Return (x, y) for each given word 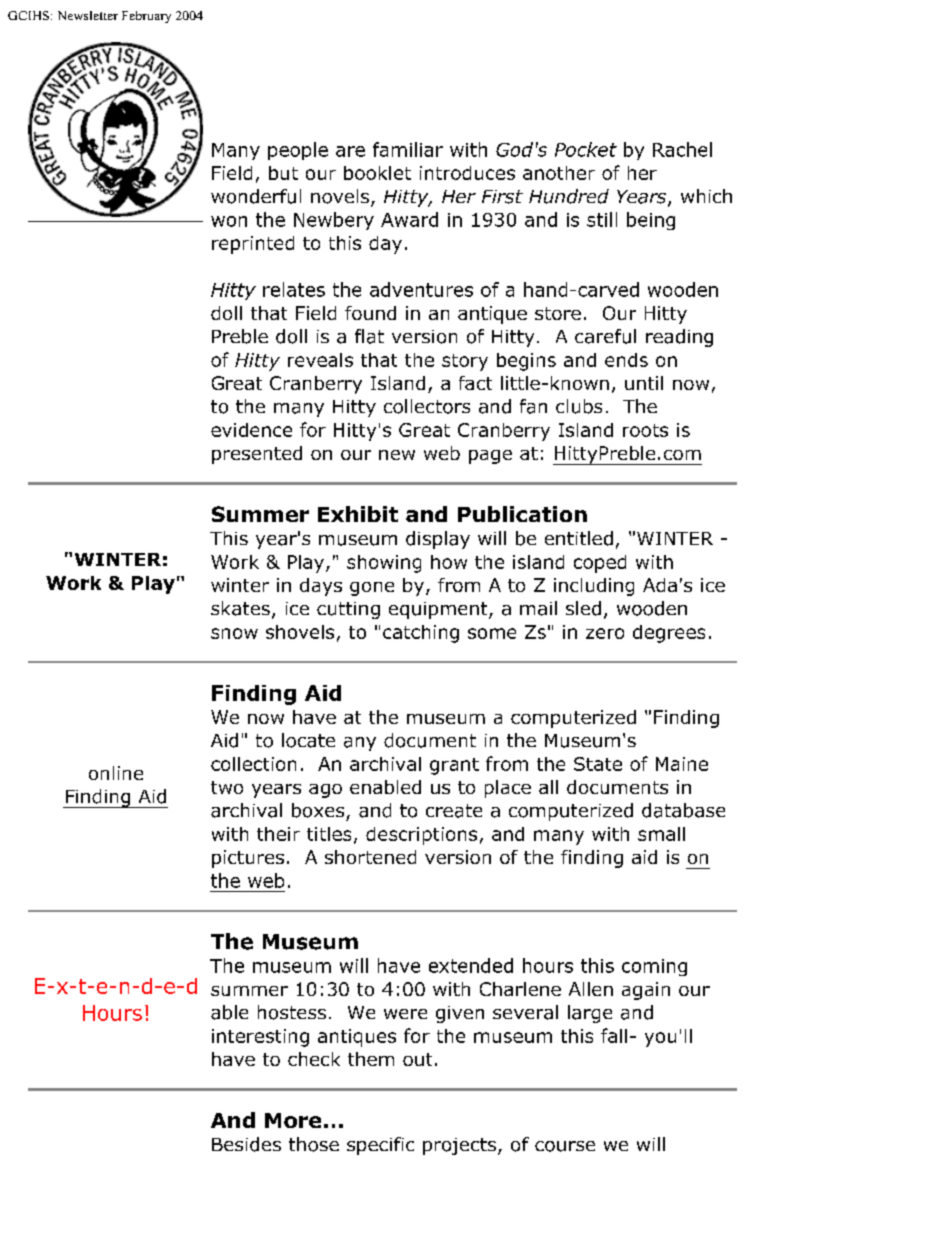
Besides (246, 1144)
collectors (427, 406)
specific (380, 1146)
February (146, 17)
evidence (251, 430)
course (565, 1146)
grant (454, 766)
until (644, 383)
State (598, 764)
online (116, 773)
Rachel (682, 149)
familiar (408, 149)
